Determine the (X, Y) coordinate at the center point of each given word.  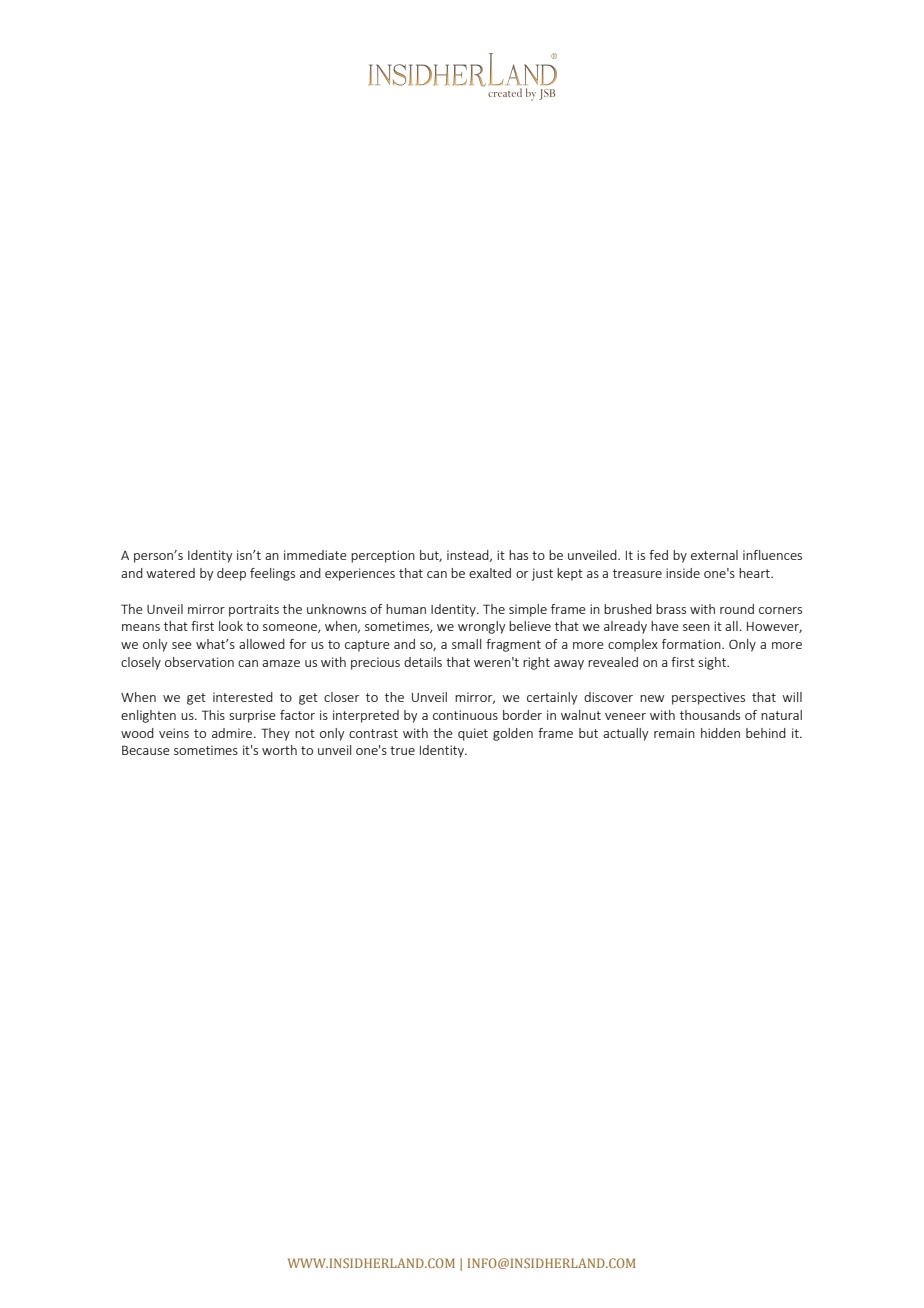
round (737, 609)
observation (199, 662)
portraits (254, 610)
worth (279, 750)
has (518, 555)
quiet (473, 734)
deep (231, 574)
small (466, 644)
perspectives (708, 698)
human (406, 609)
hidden (720, 733)
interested (243, 697)
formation (692, 644)
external (714, 555)
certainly (552, 698)
